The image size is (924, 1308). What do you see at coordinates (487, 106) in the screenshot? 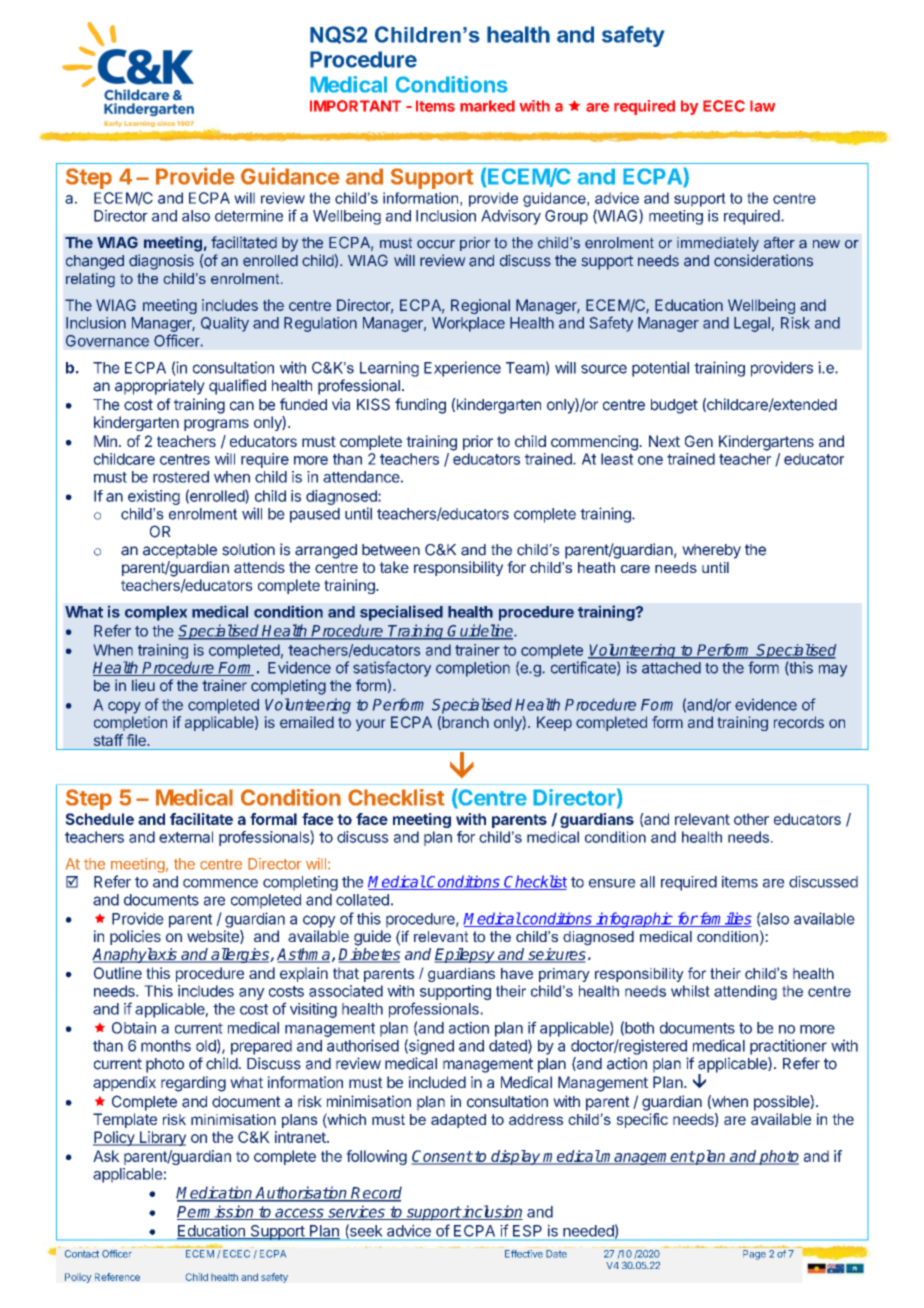
I see `marked` at bounding box center [487, 106].
